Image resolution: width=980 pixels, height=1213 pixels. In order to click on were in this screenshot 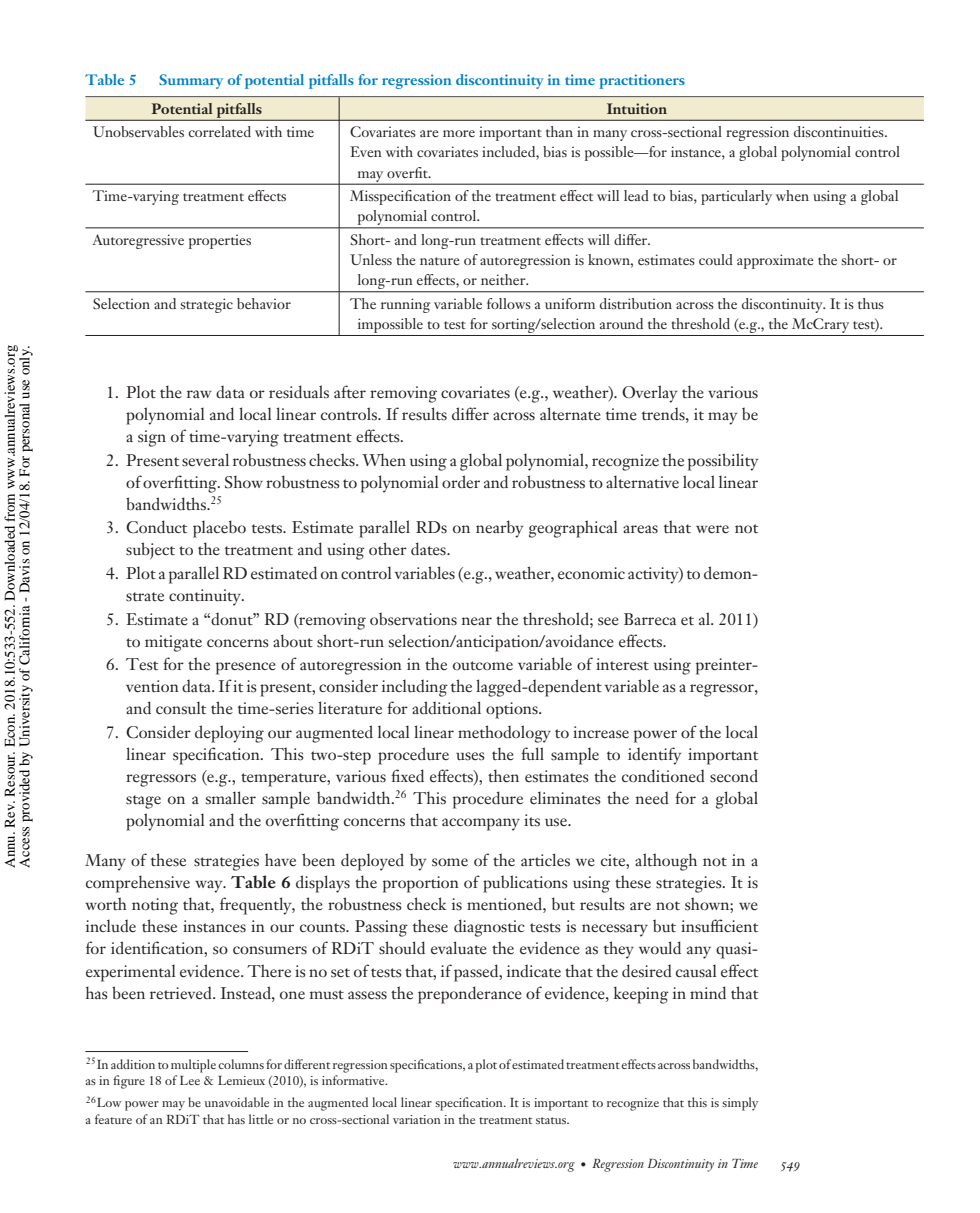, I will do `click(712, 529)`.
